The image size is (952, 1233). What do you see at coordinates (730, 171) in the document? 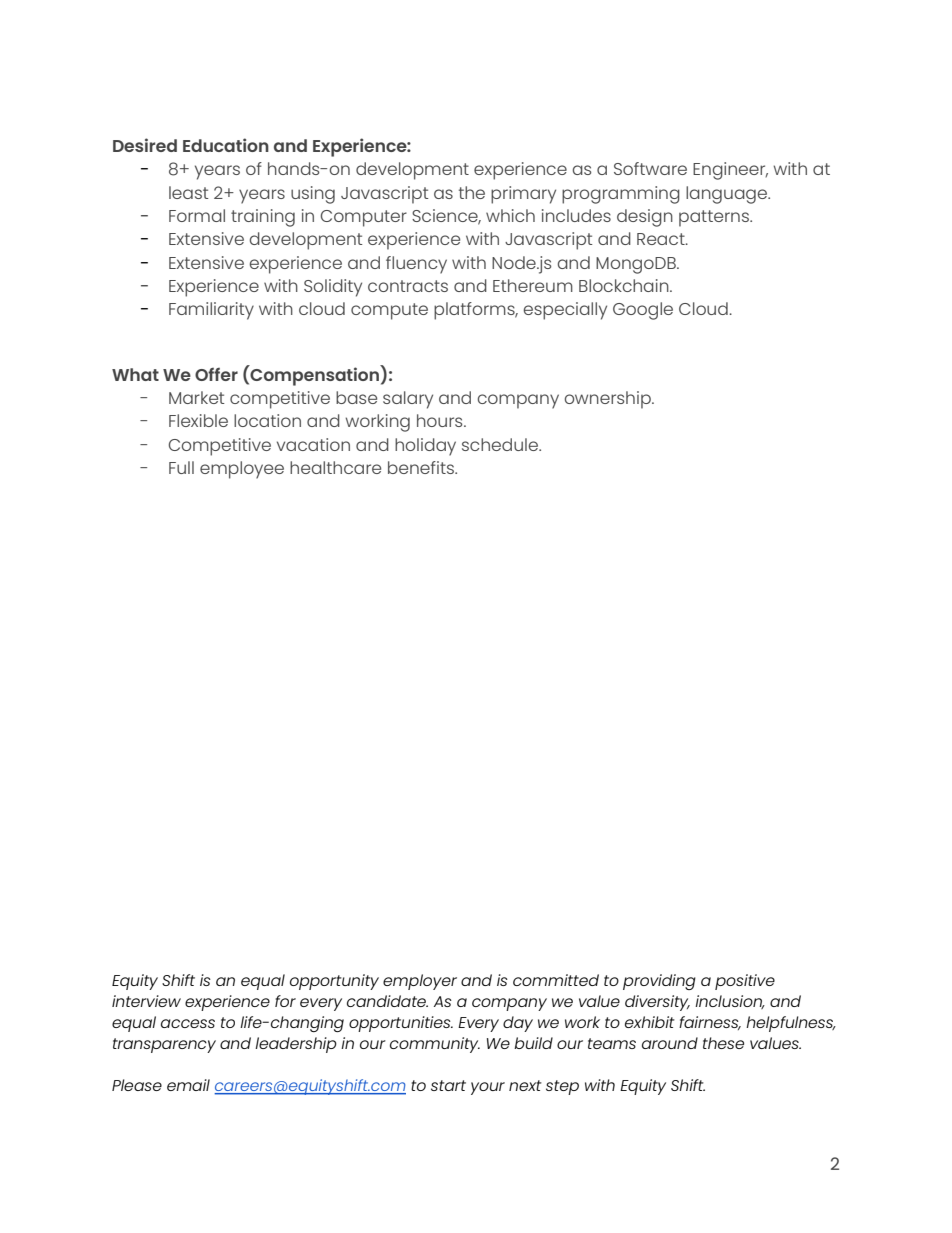
I see `Engineer` at bounding box center [730, 171].
